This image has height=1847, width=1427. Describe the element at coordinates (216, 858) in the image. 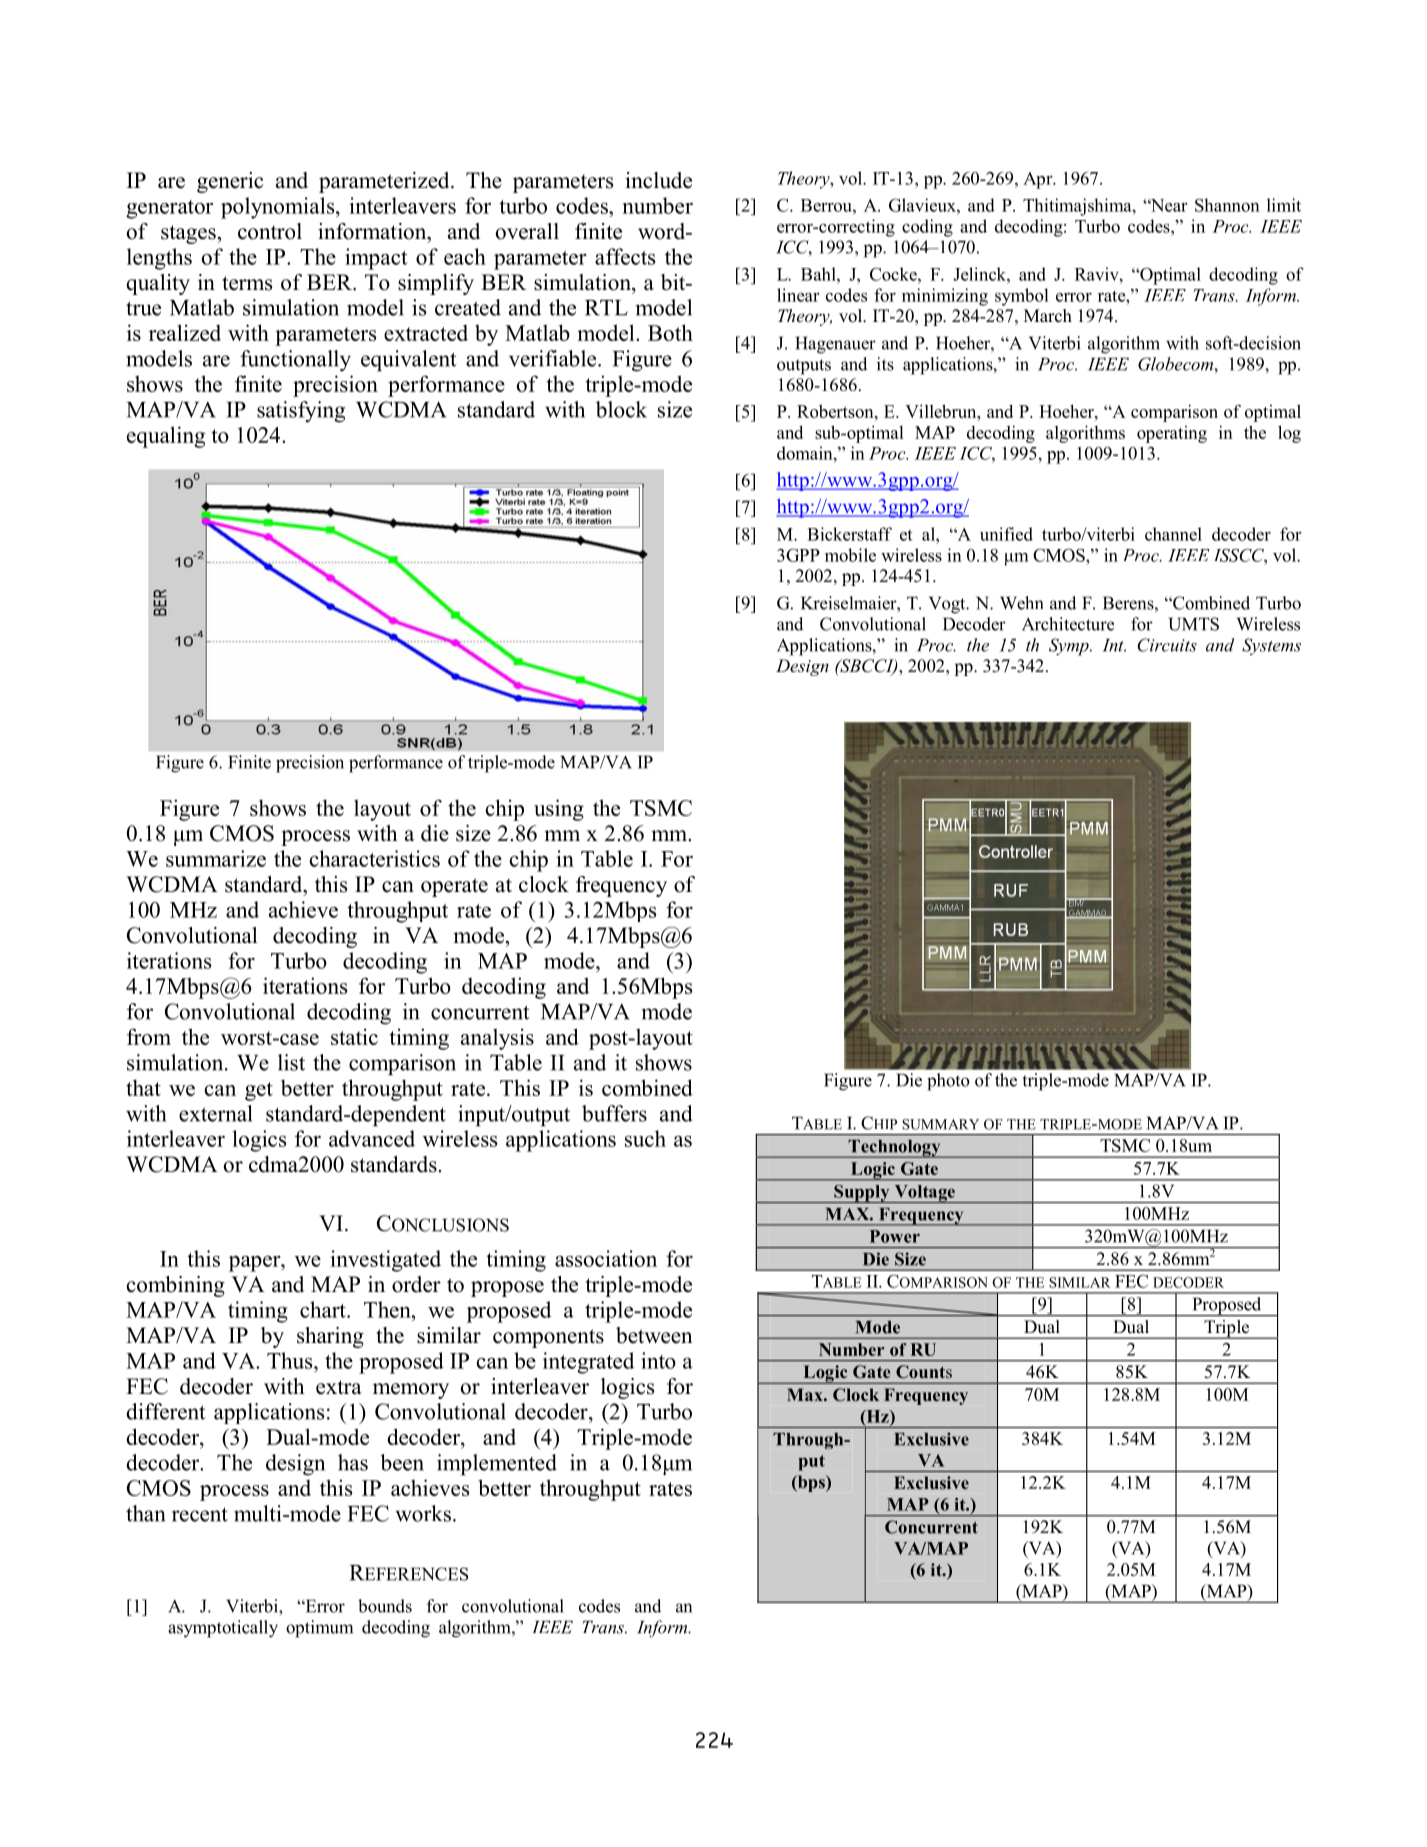

I see `summarize` at that location.
